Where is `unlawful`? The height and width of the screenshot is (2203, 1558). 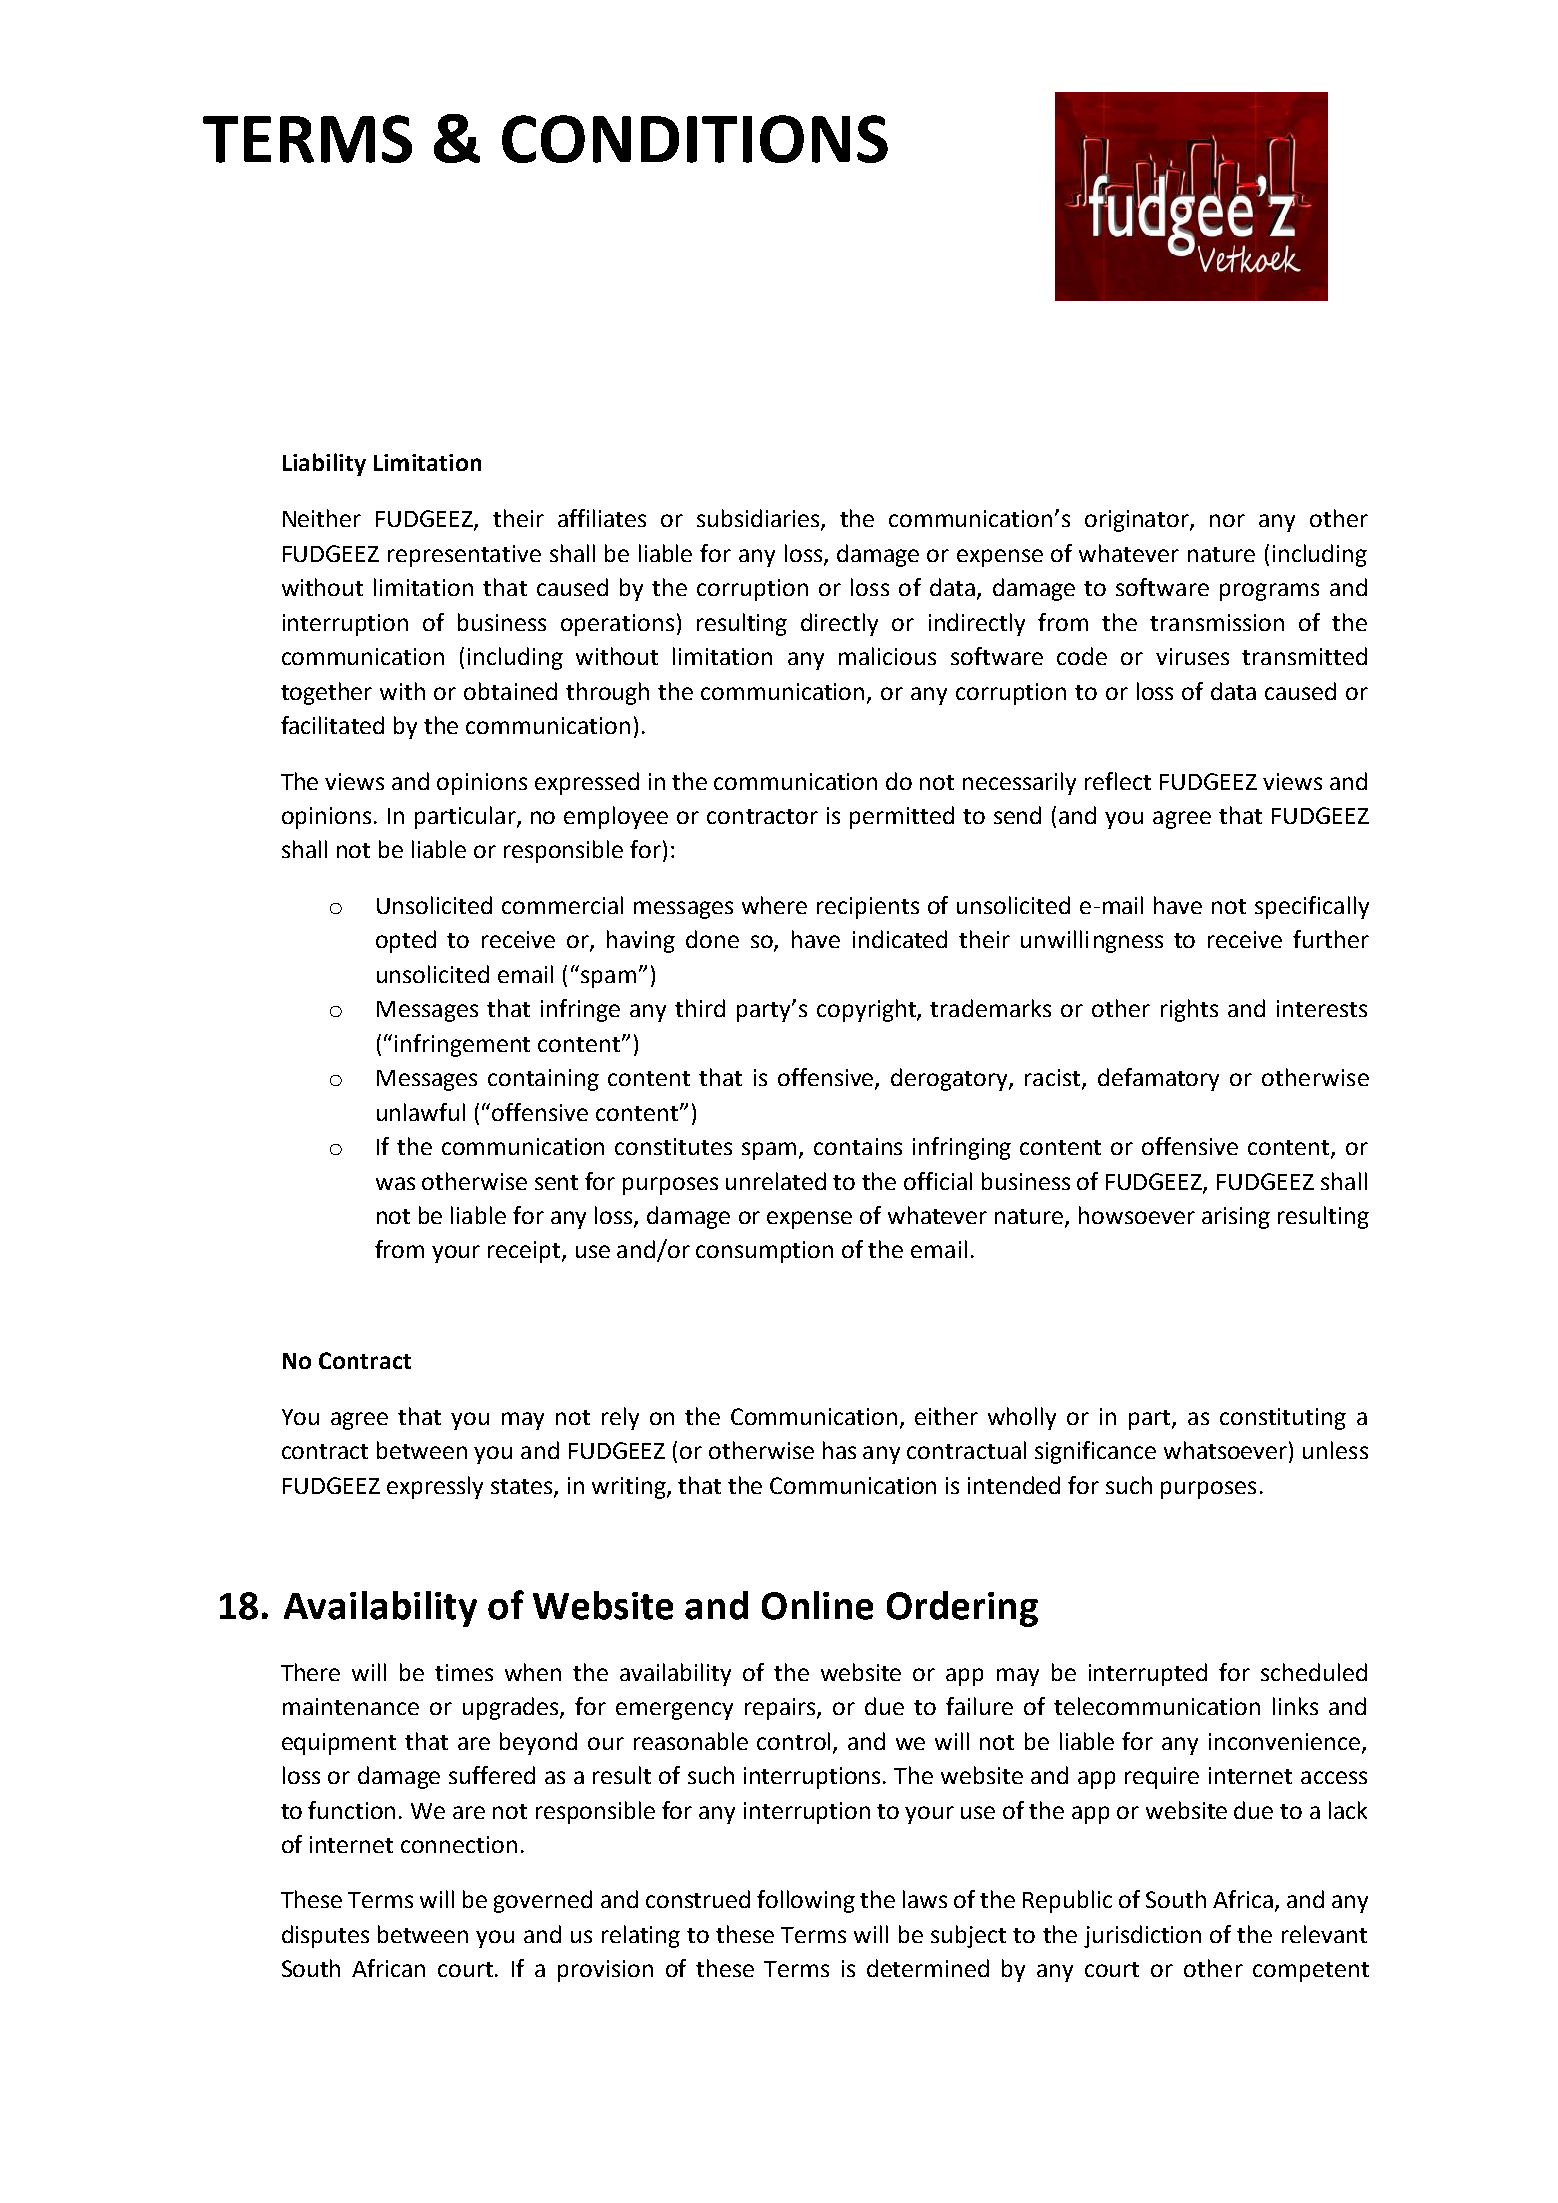
unlawful is located at coordinates (421, 1112).
